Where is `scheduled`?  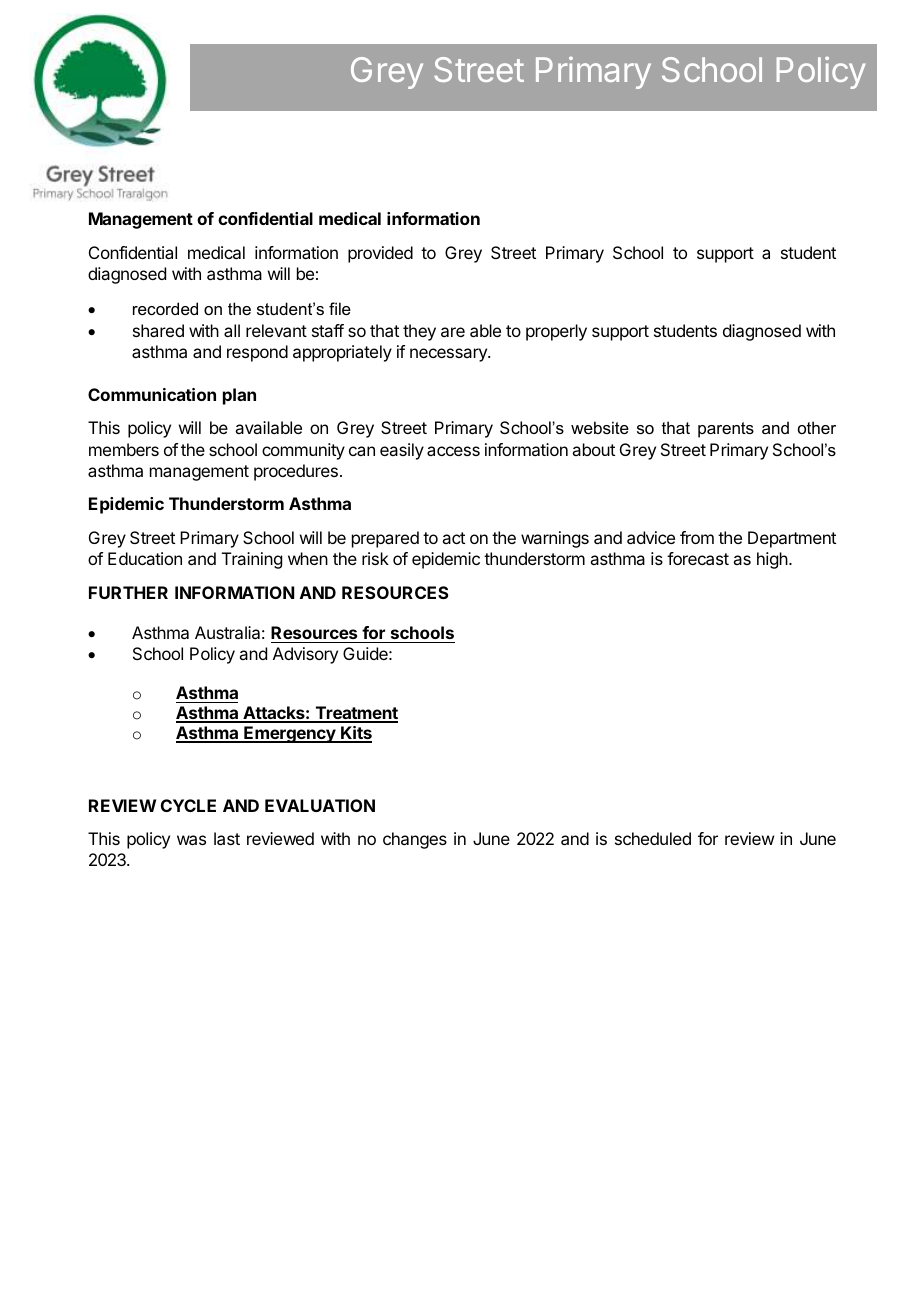 scheduled is located at coordinates (653, 838).
